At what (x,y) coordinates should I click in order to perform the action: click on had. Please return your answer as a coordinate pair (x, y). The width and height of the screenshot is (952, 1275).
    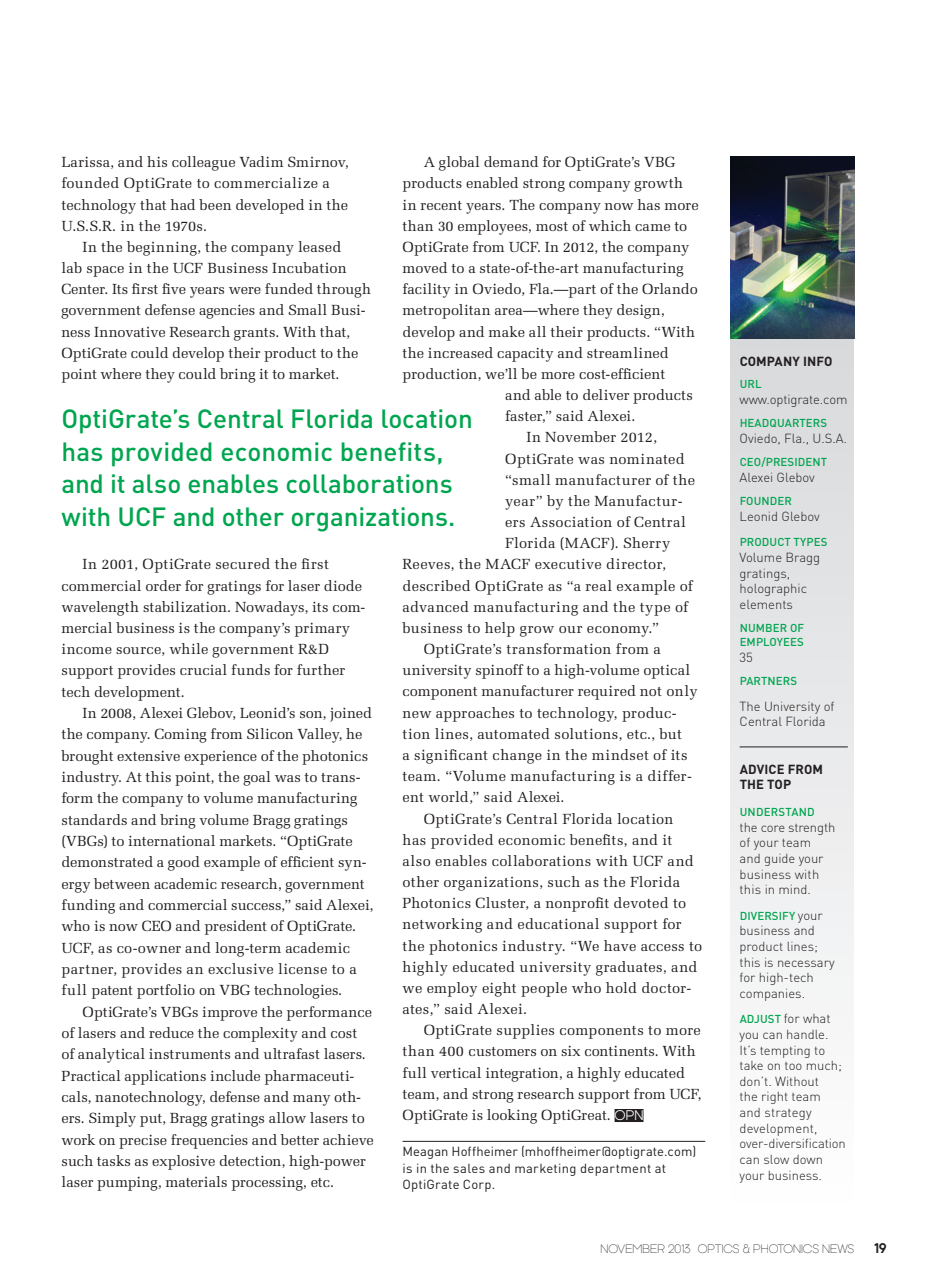
    Looking at the image, I should click on (183, 204).
